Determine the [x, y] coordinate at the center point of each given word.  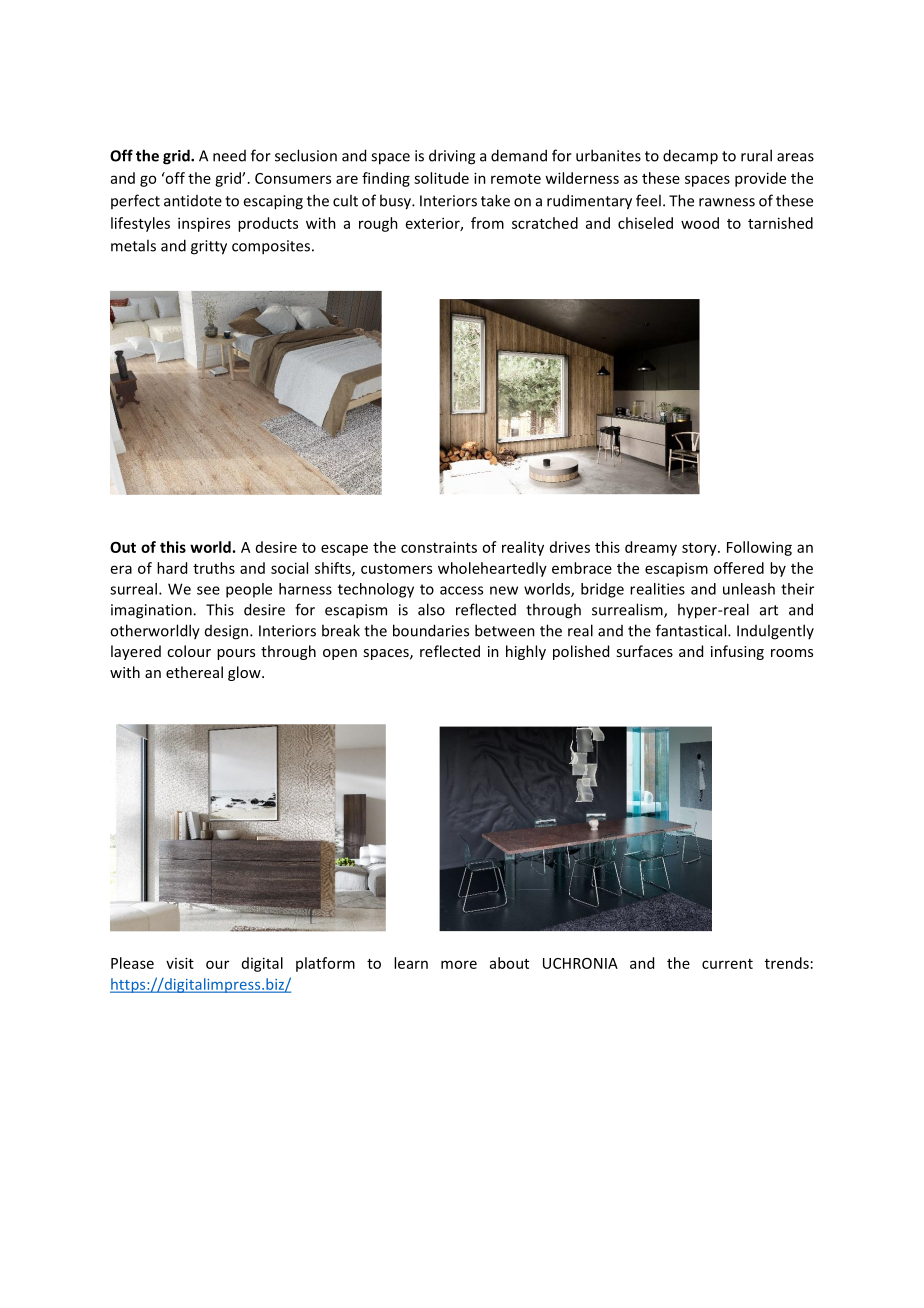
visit [180, 963]
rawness [727, 202]
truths [214, 568]
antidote [193, 201]
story [700, 549]
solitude [441, 178]
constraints [439, 547]
